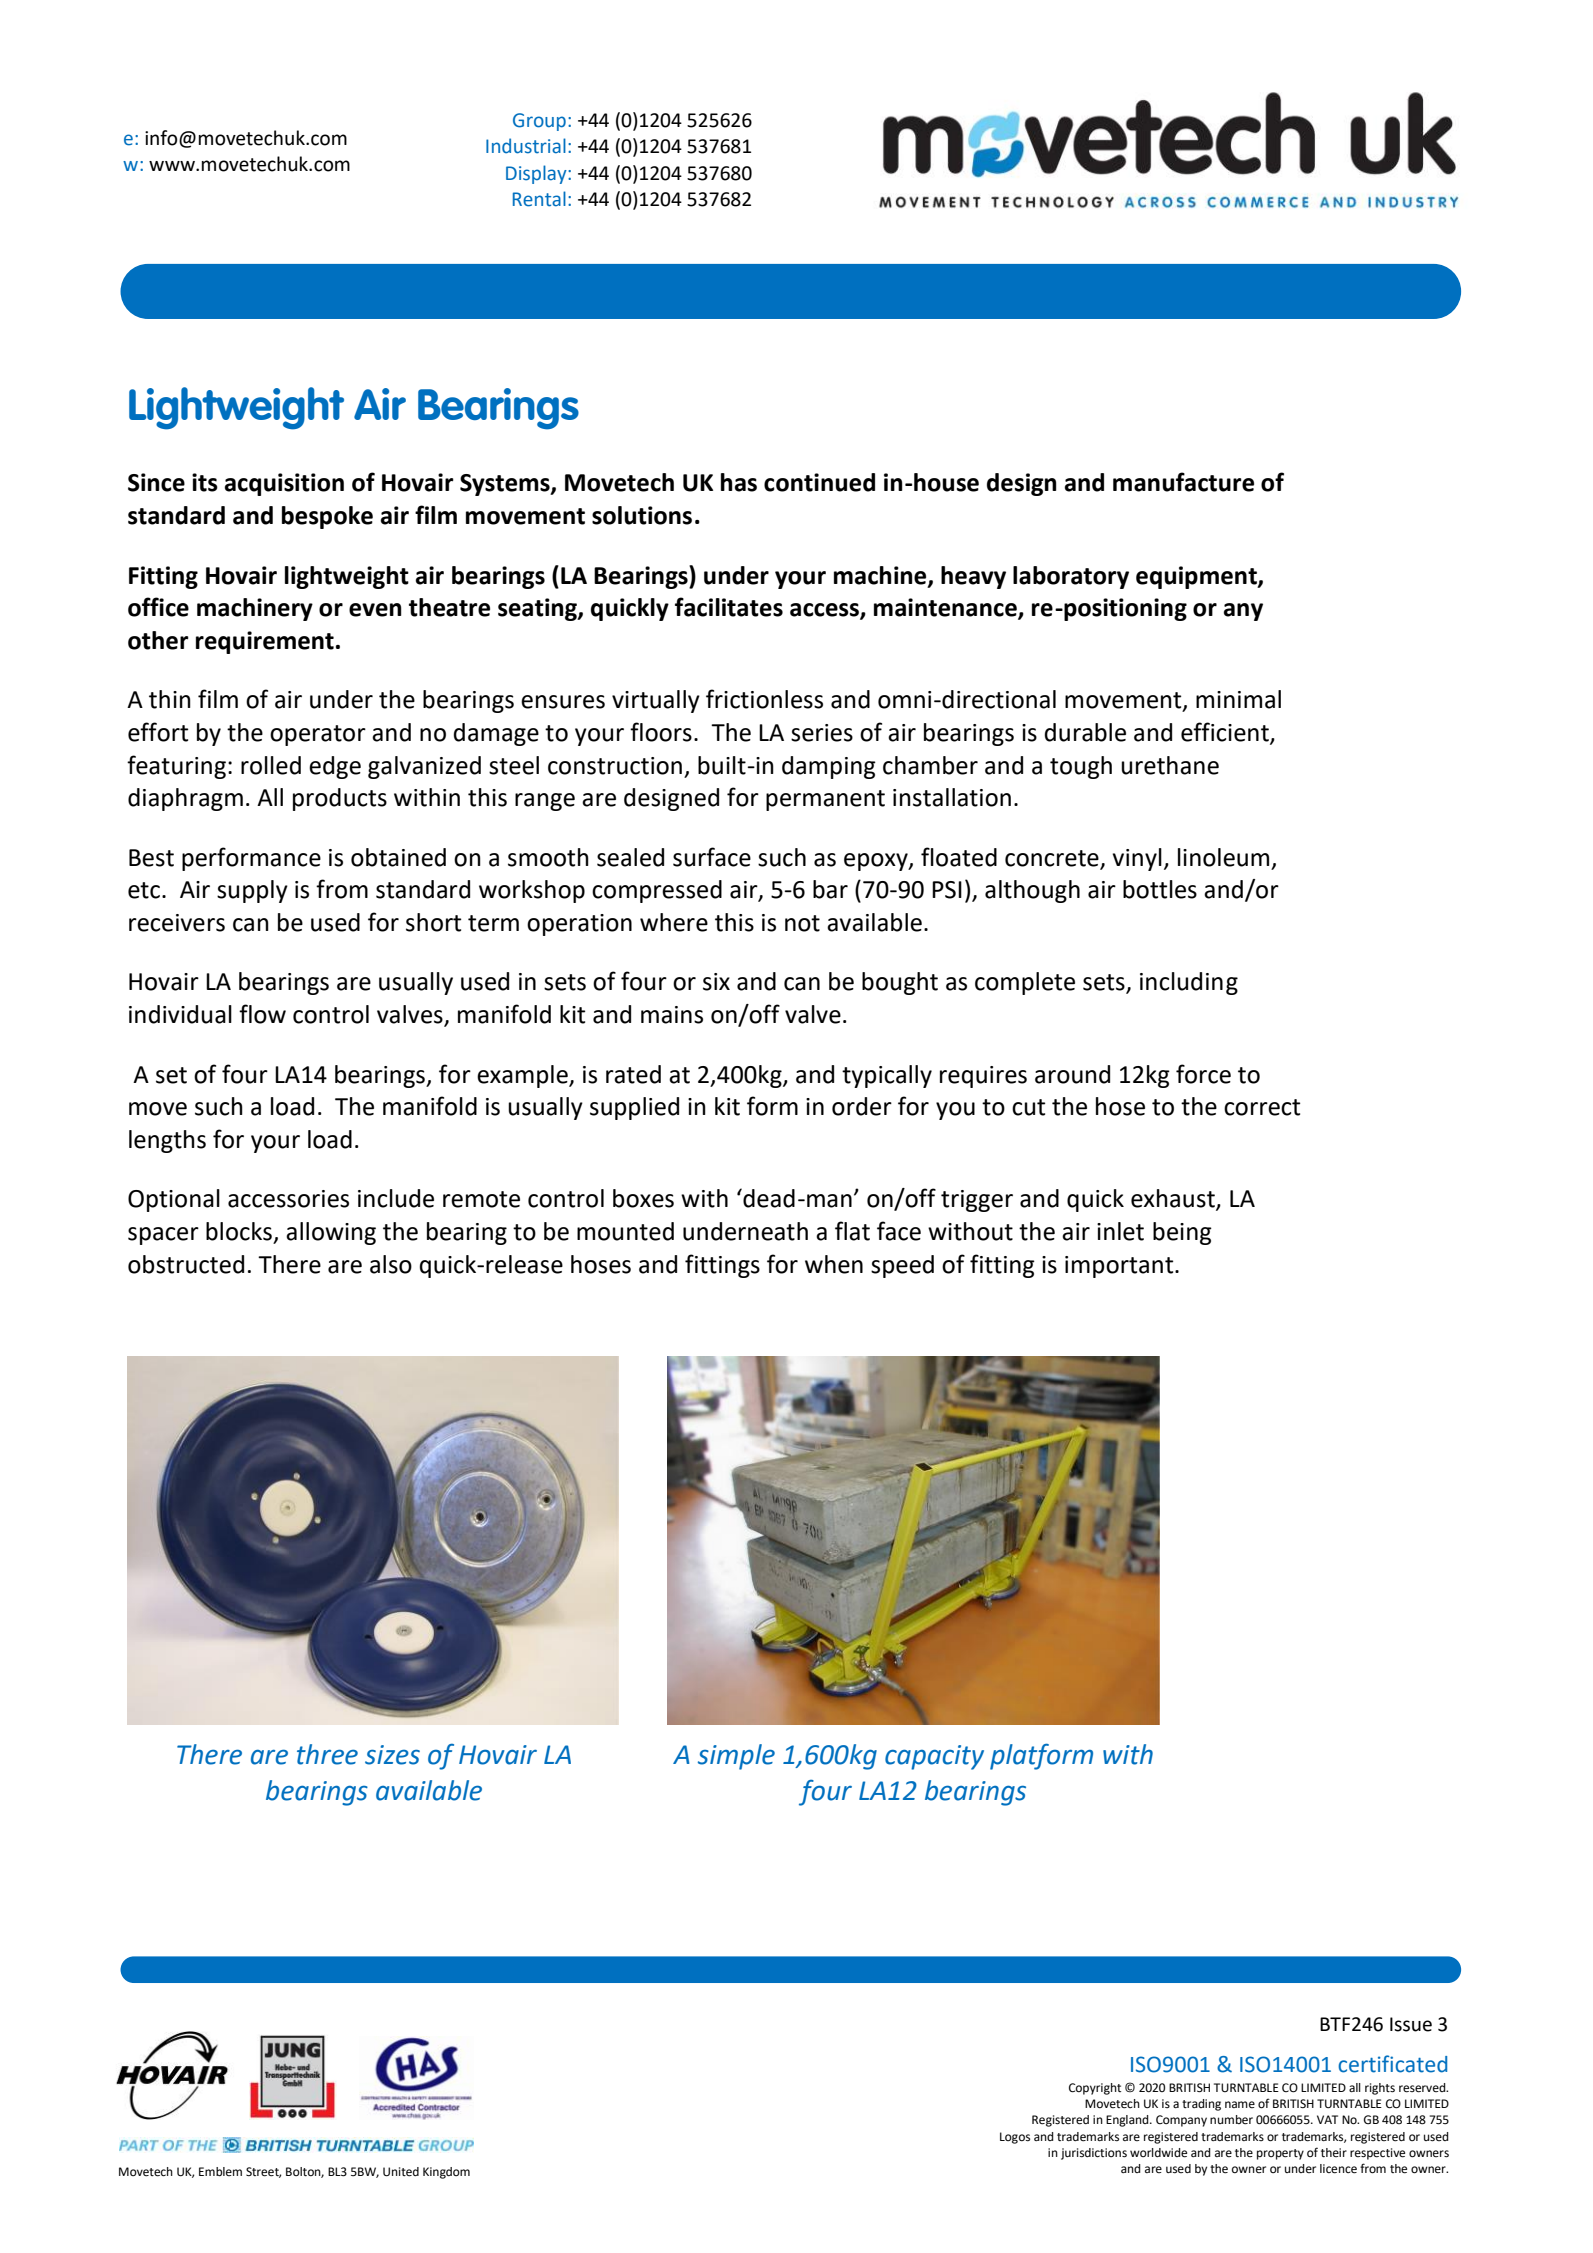  What do you see at coordinates (1240, 2104) in the screenshot?
I see `name` at bounding box center [1240, 2104].
